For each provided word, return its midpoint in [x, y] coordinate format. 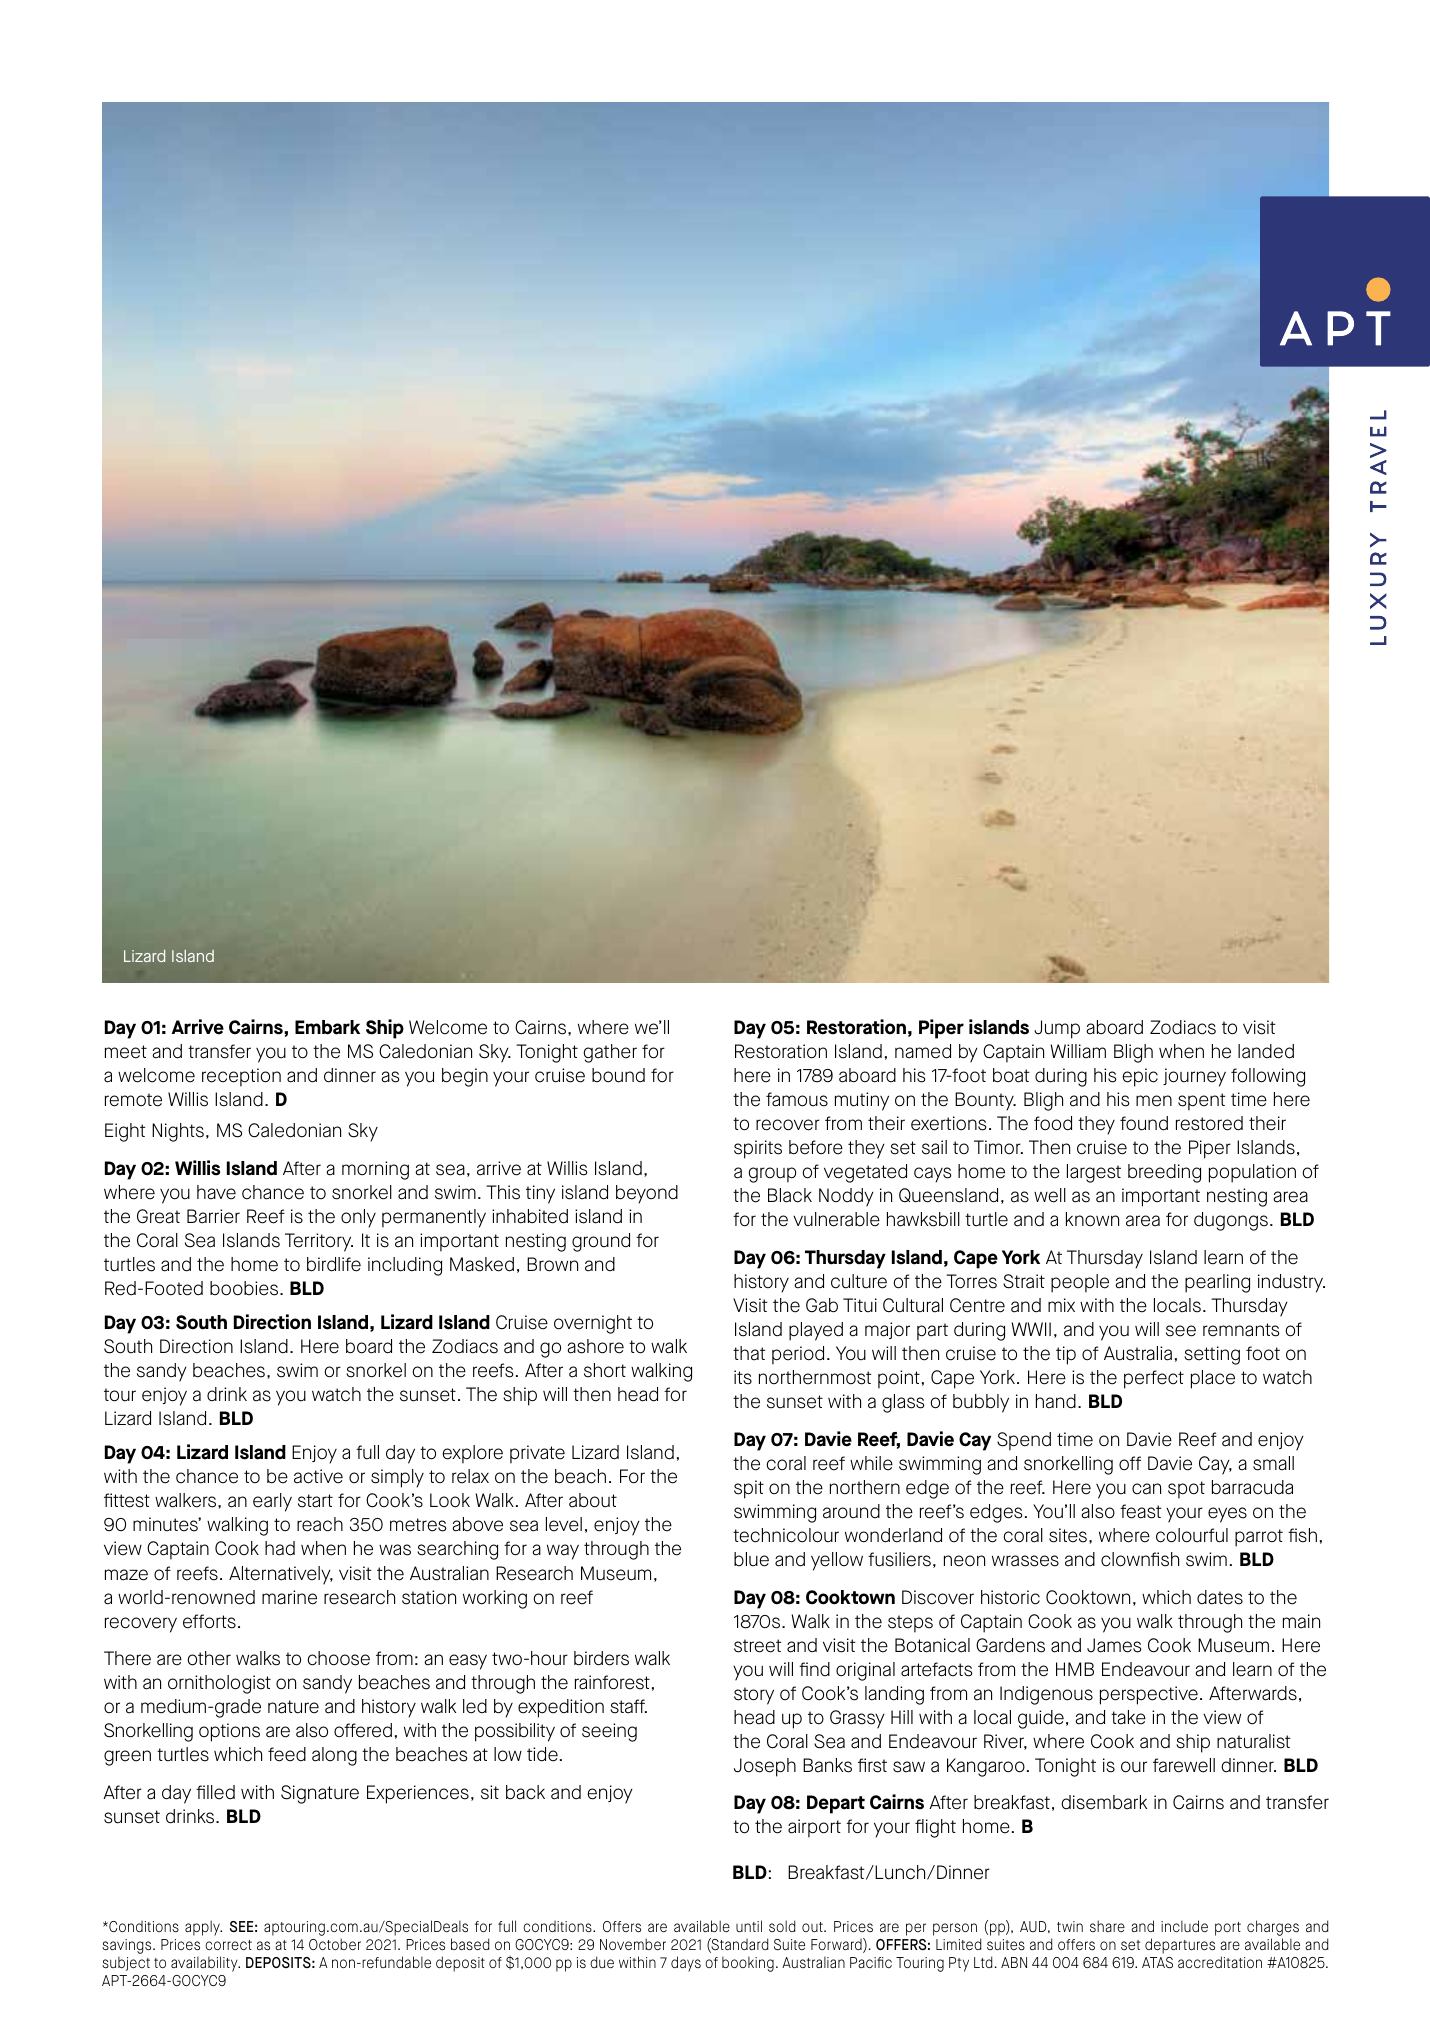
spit [749, 1489]
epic [1140, 1077]
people [1080, 1283]
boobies [244, 1288]
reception [241, 1077]
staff [628, 1706]
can [1146, 1489]
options [229, 1732]
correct [228, 1945]
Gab [822, 1305]
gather [610, 1053]
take [1128, 1717]
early [272, 1502]
